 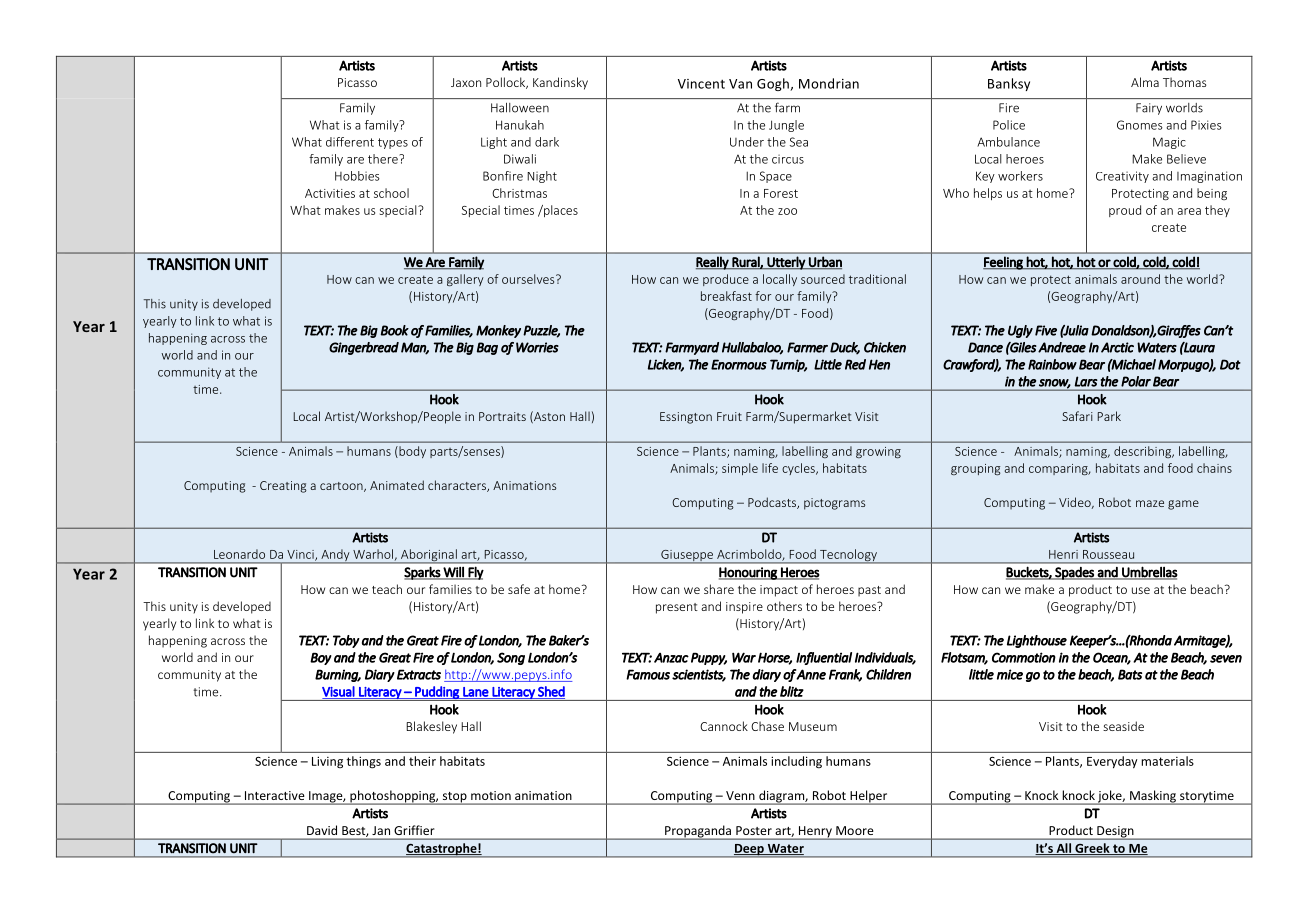 I want to click on Jan, so click(x=381, y=830).
